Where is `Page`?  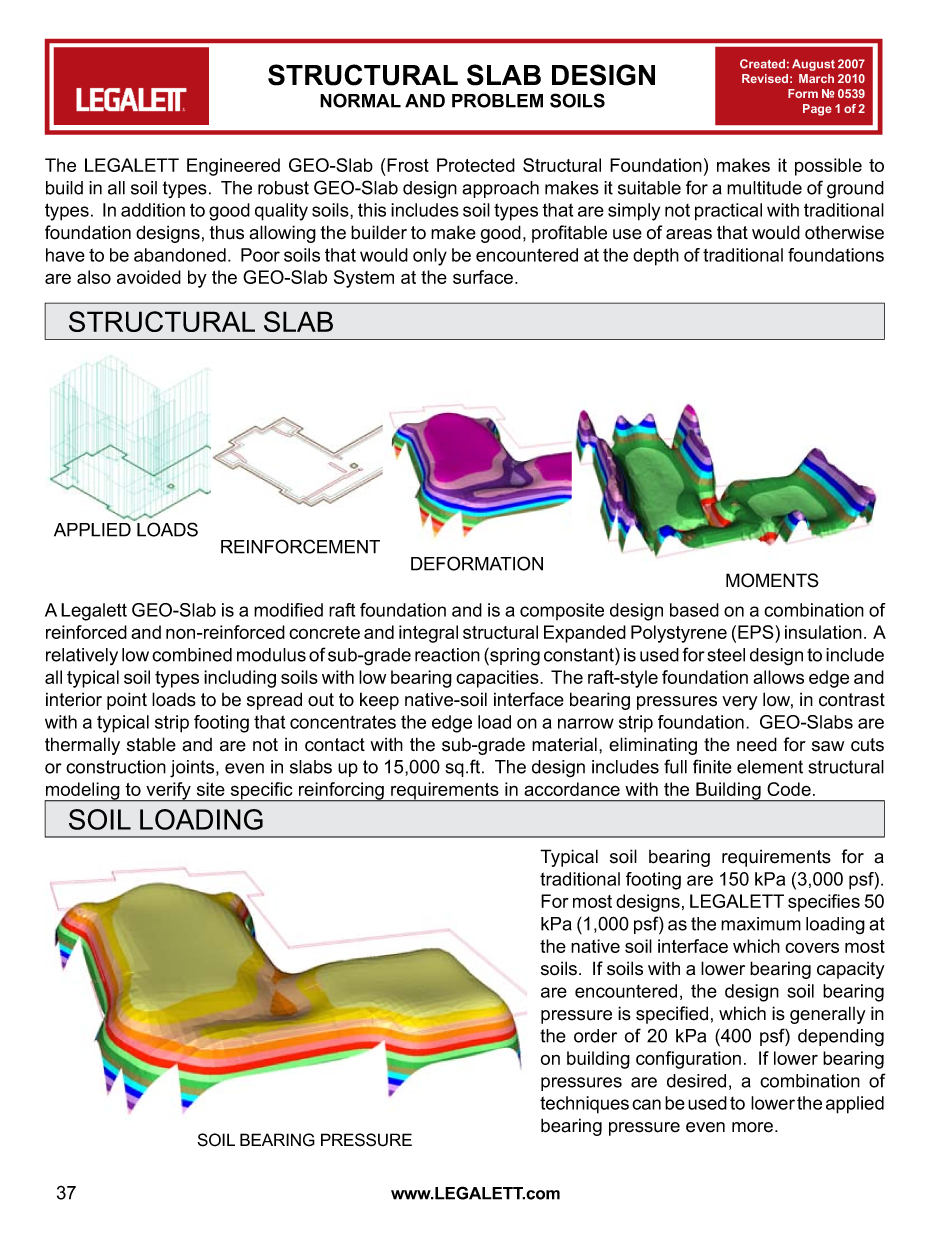 Page is located at coordinates (817, 110).
